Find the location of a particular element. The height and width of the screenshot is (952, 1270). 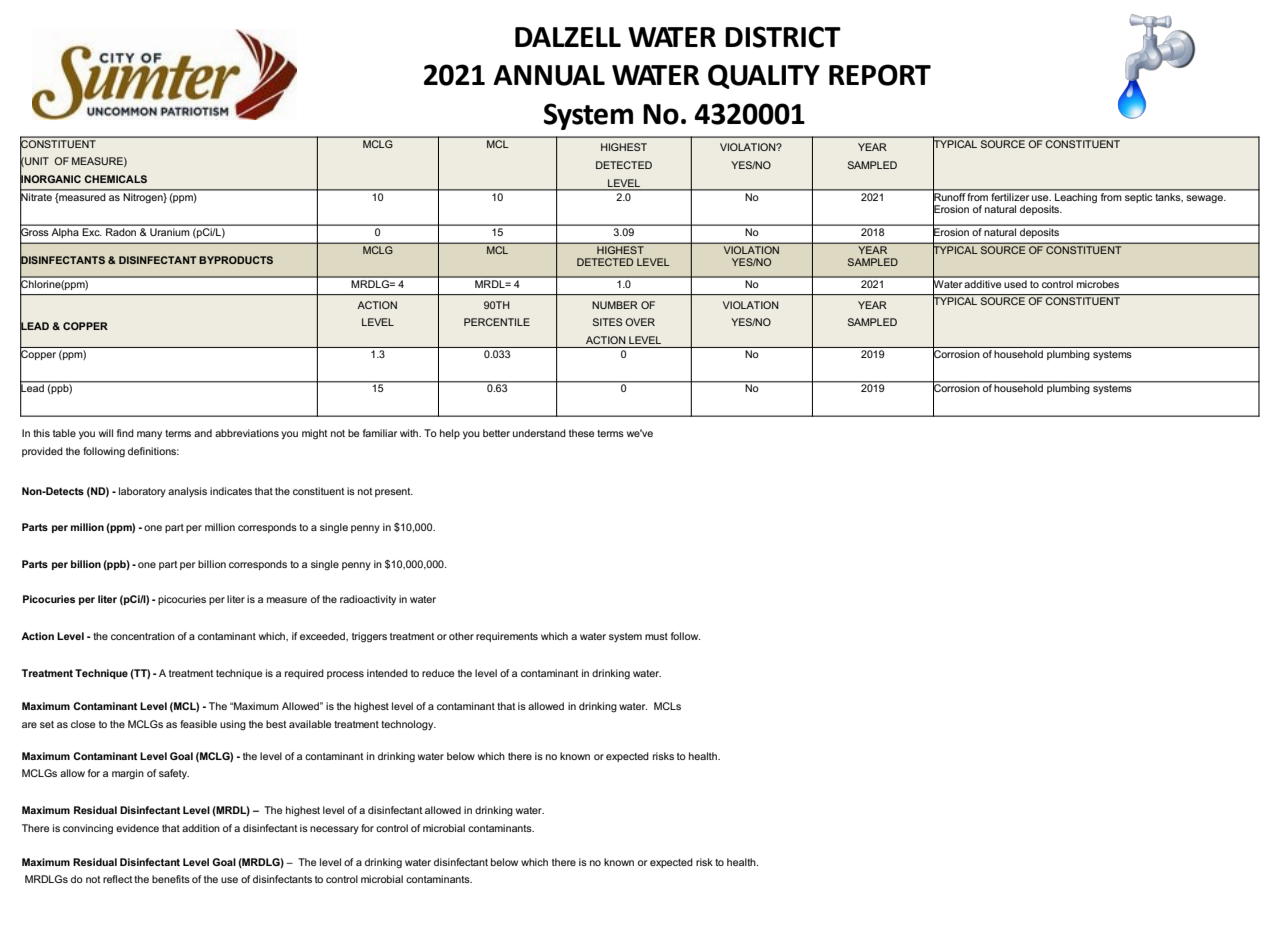

CHEMICALS is located at coordinates (115, 179).
